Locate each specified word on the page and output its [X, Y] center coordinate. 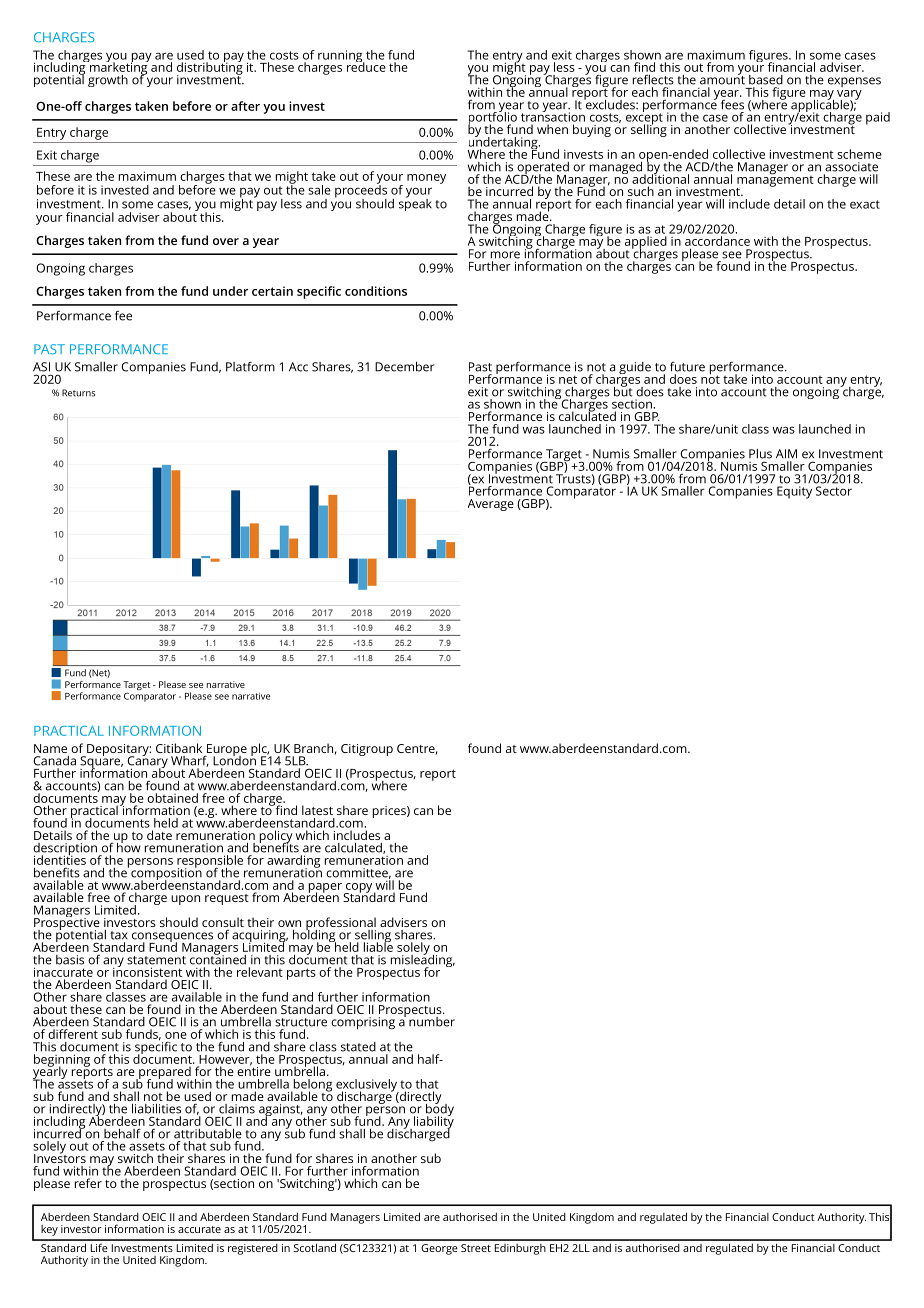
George [439, 1249]
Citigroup [367, 750]
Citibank [179, 748]
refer [88, 1183]
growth [108, 81]
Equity [794, 492]
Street [476, 1248]
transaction [553, 116]
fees [732, 105]
